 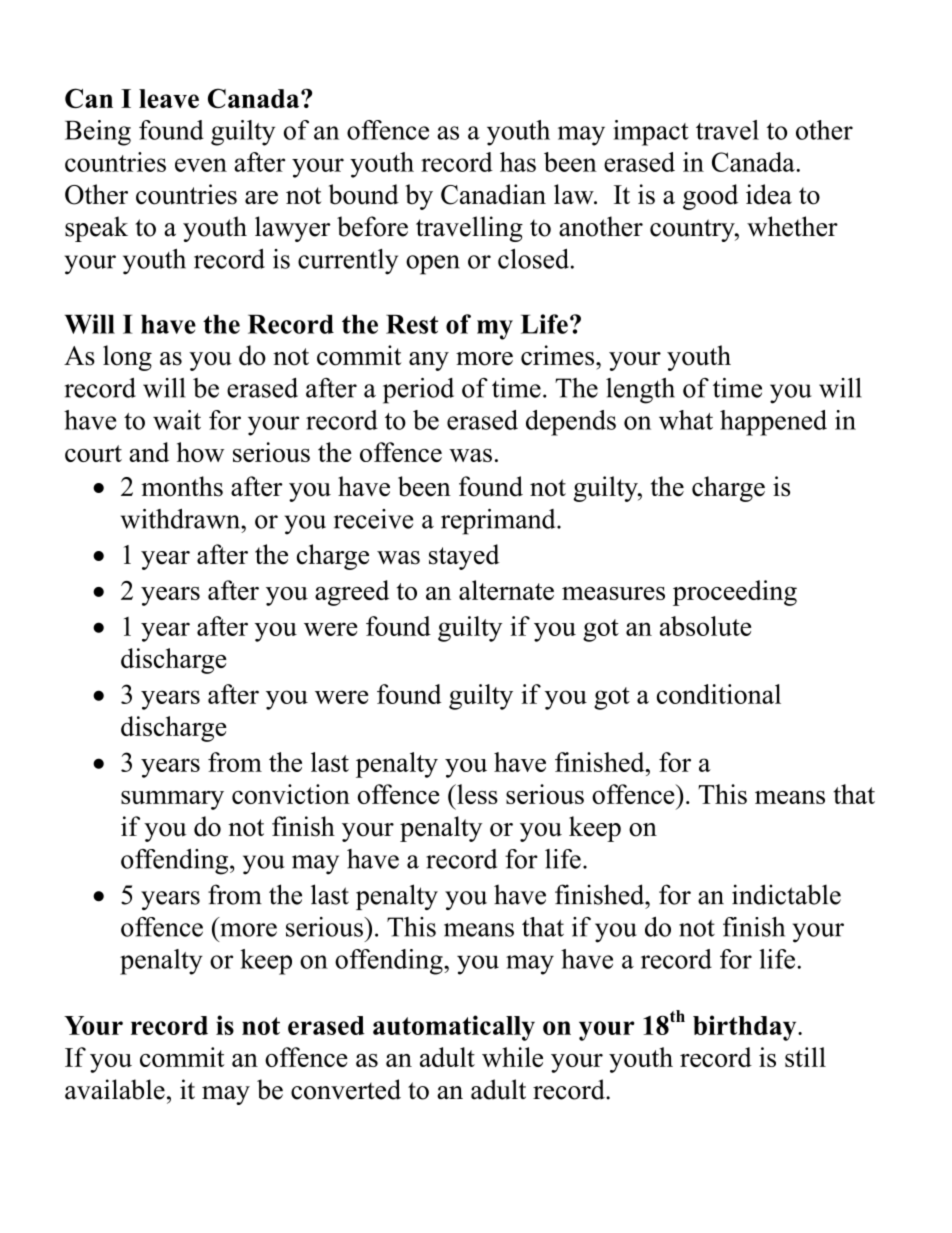 I want to click on period, so click(x=418, y=391).
